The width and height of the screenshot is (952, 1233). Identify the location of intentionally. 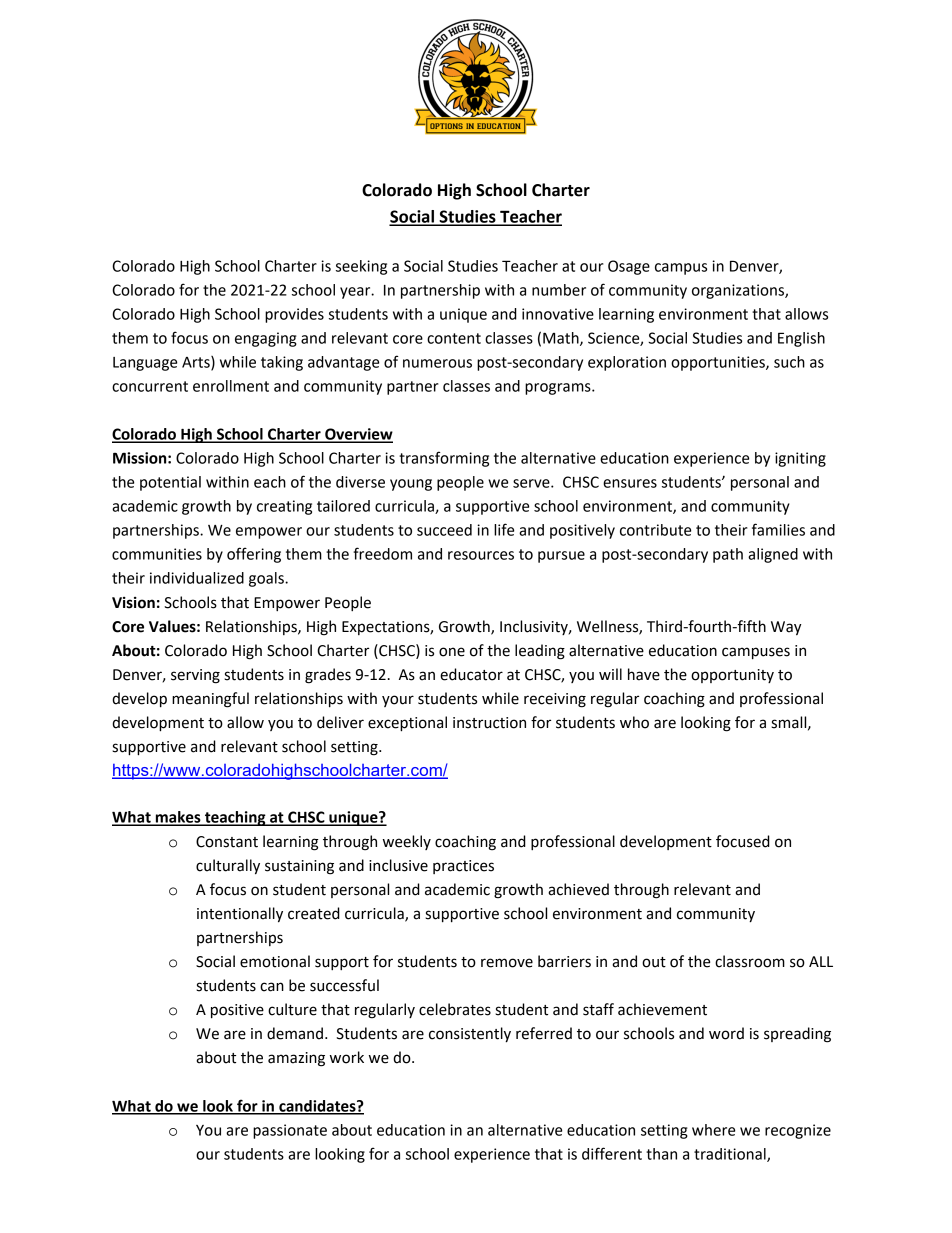
(240, 915).
